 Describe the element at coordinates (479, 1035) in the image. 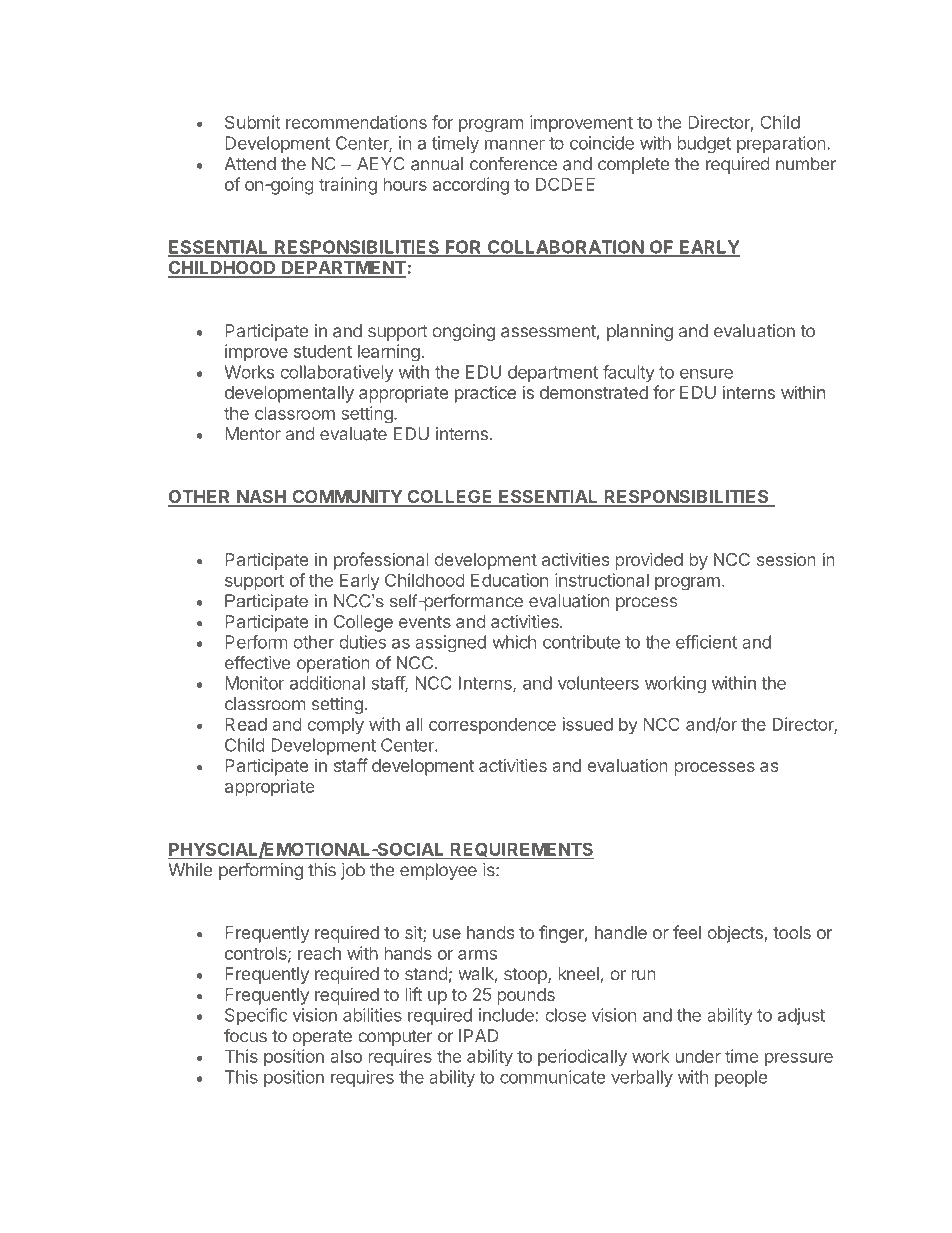

I see `IPAD` at that location.
